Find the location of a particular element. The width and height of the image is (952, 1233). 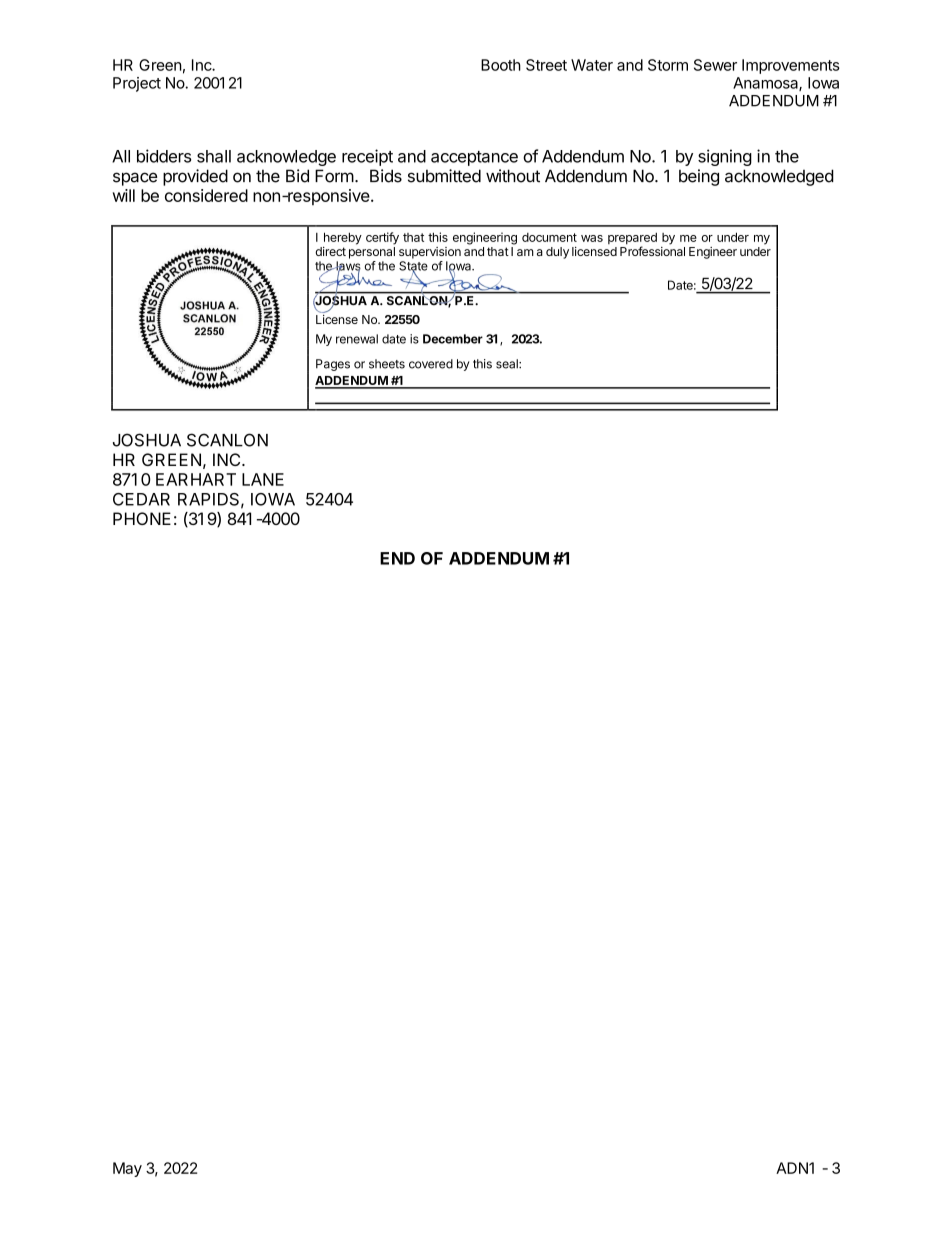

May is located at coordinates (127, 1169).
